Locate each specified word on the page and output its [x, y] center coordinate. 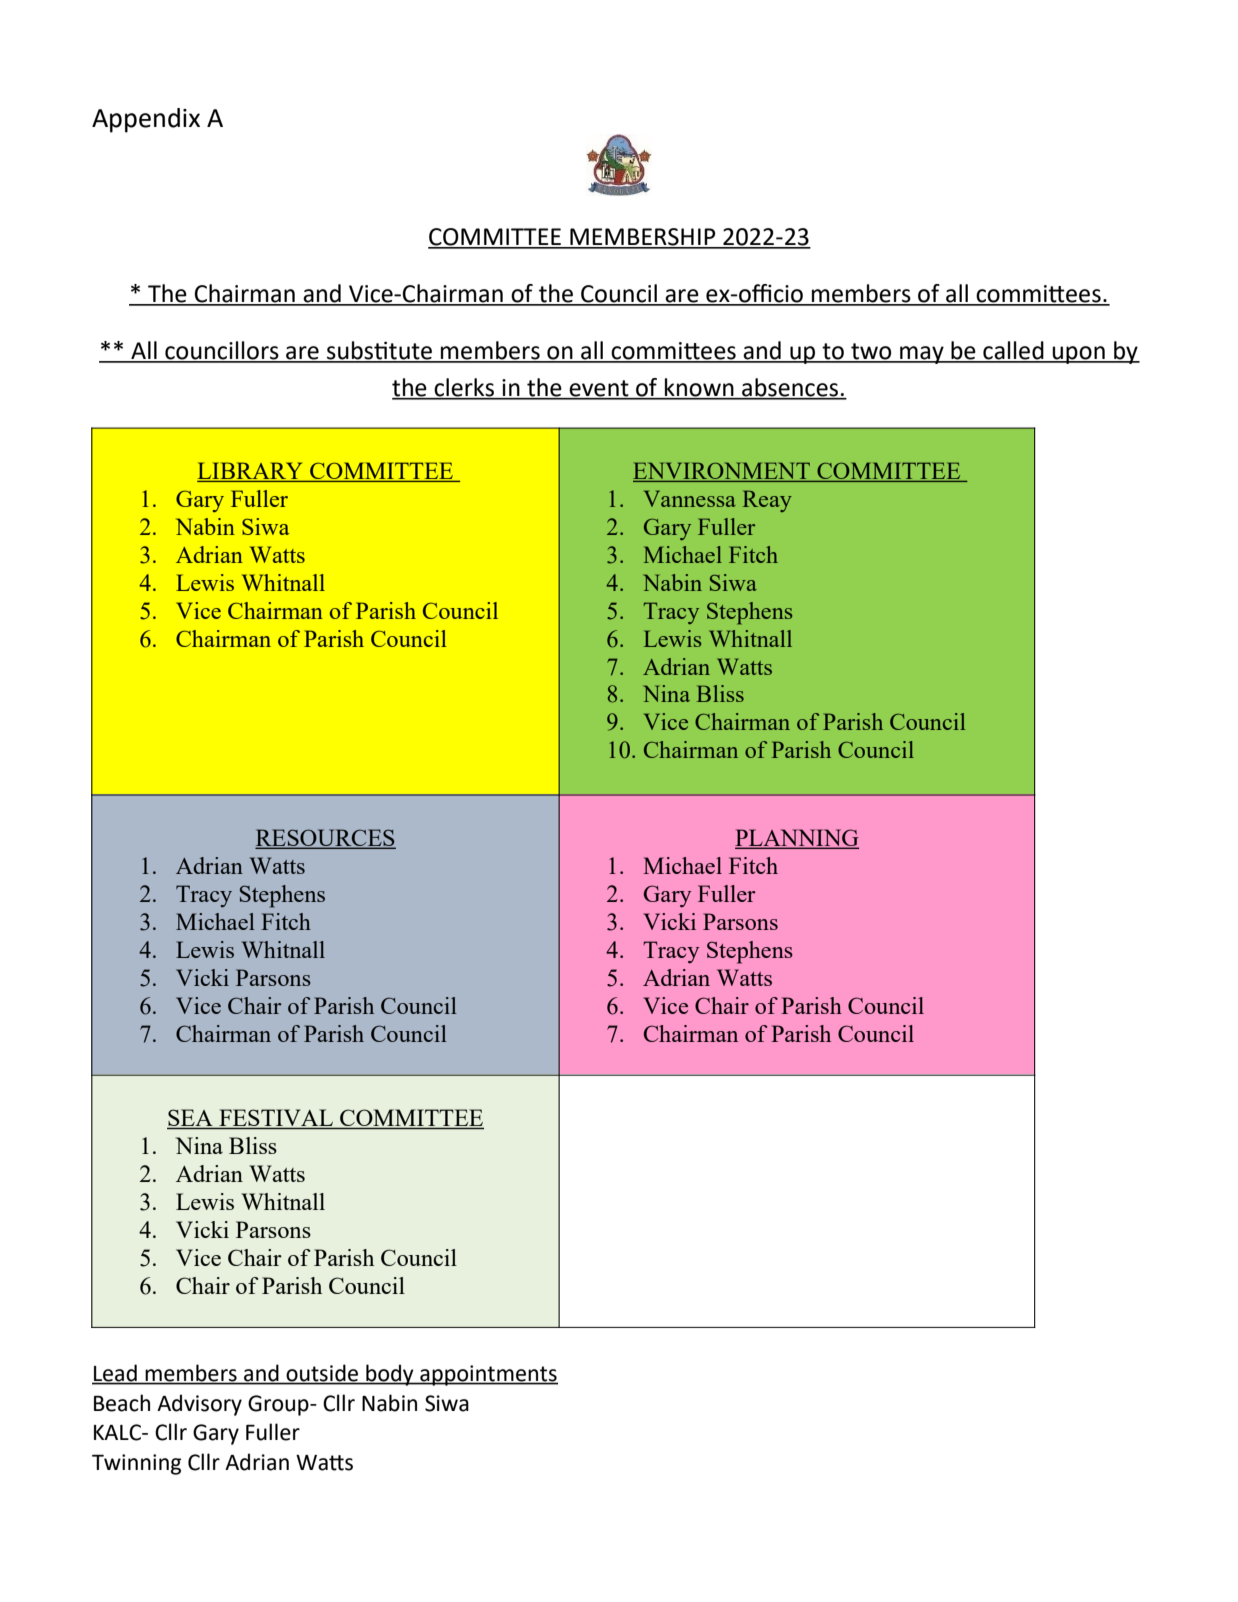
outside [322, 1374]
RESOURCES [325, 839]
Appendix [146, 120]
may [922, 355]
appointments [488, 1375]
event [599, 389]
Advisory [199, 1405]
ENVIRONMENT [723, 472]
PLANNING [797, 839]
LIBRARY [251, 472]
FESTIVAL [276, 1119]
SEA [191, 1119]
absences [790, 388]
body [390, 1375]
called [1013, 351]
